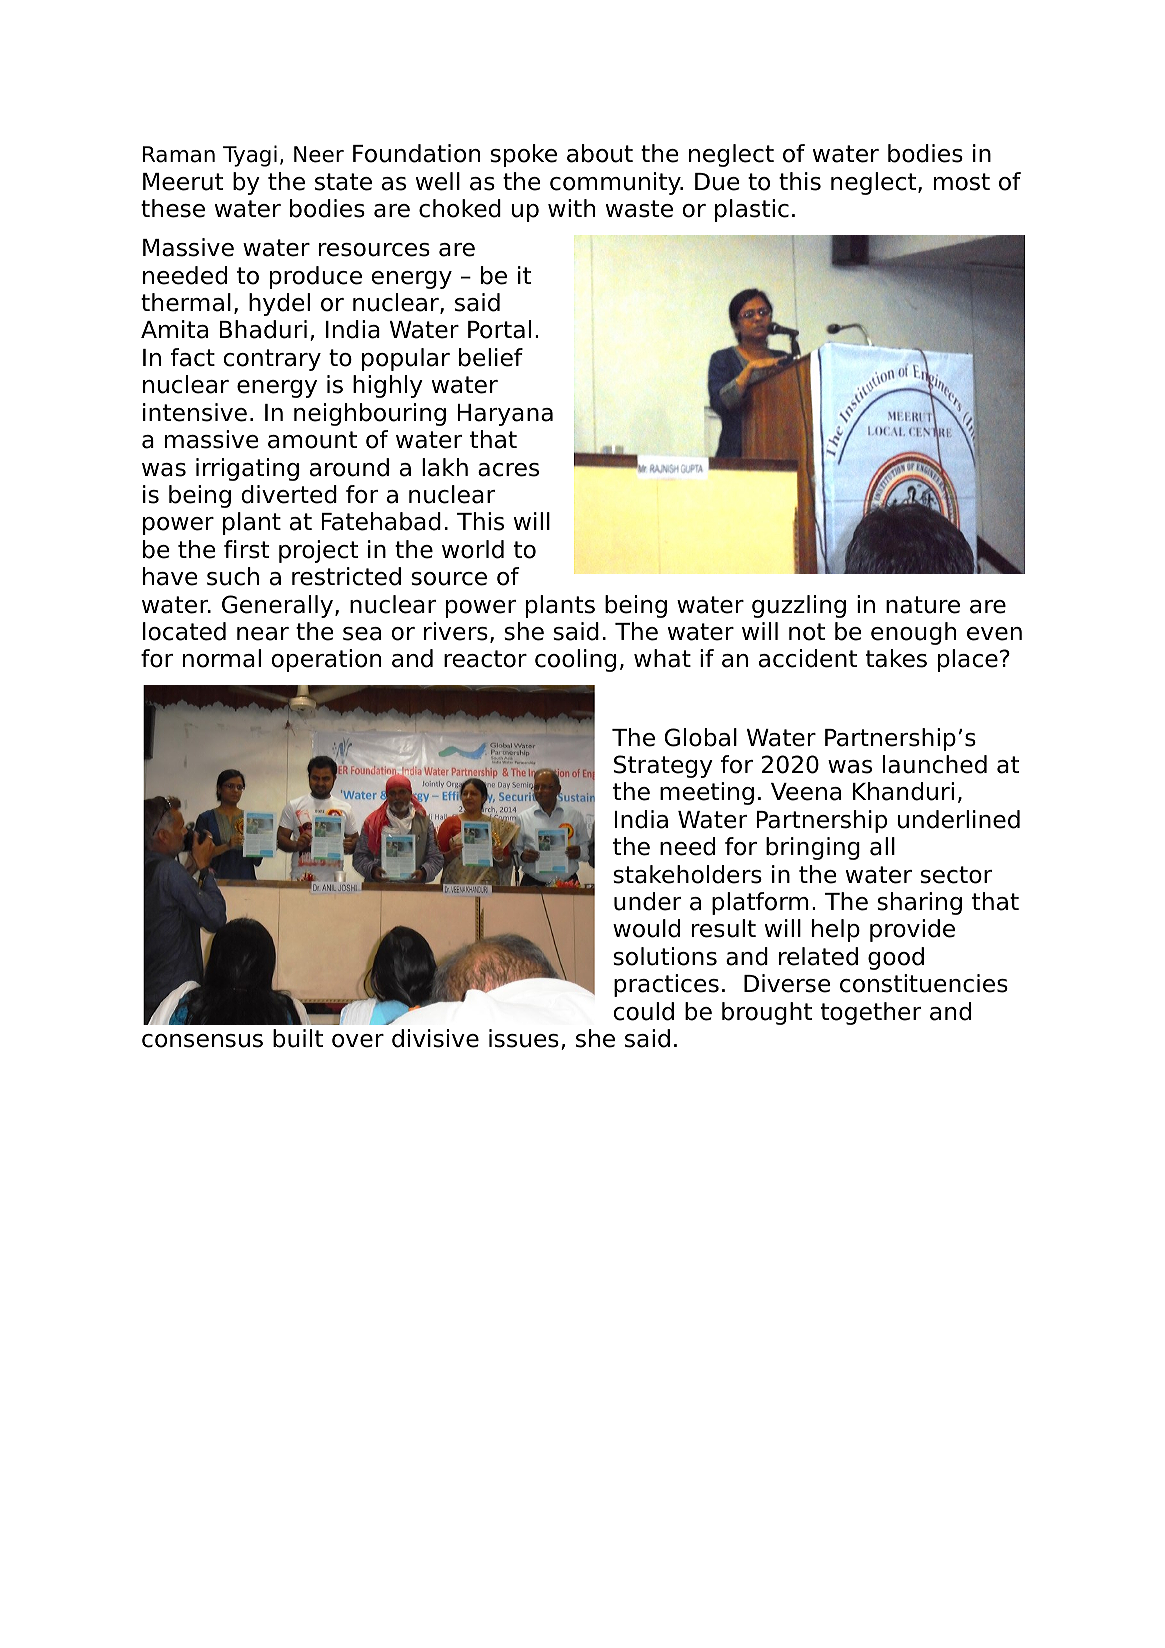  I want to click on cooling, so click(575, 660).
